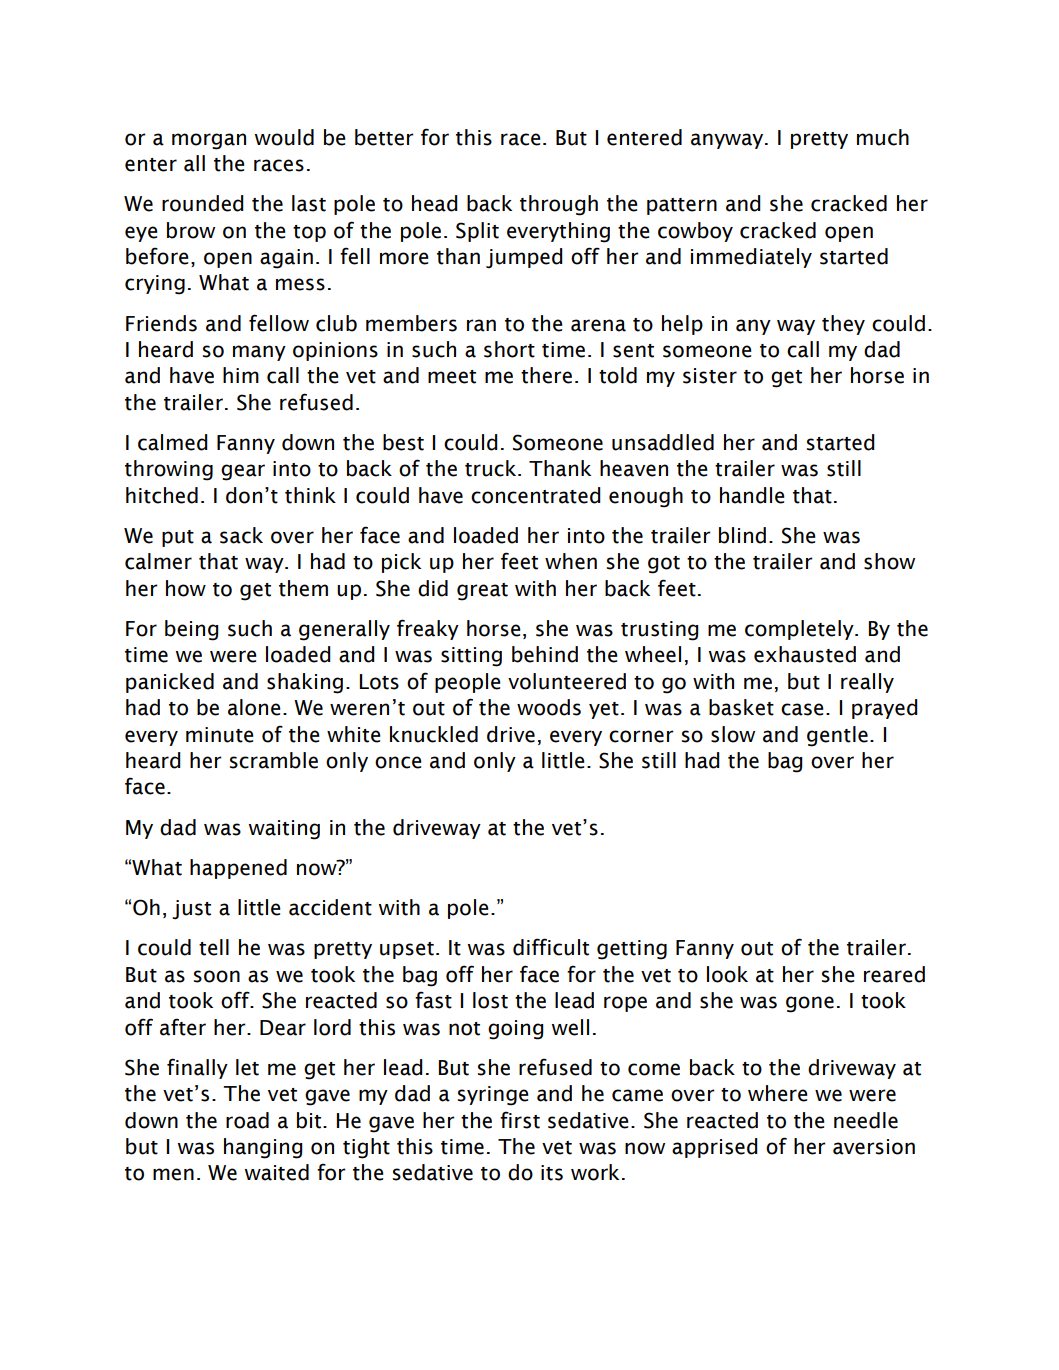  I want to click on first, so click(520, 1120).
